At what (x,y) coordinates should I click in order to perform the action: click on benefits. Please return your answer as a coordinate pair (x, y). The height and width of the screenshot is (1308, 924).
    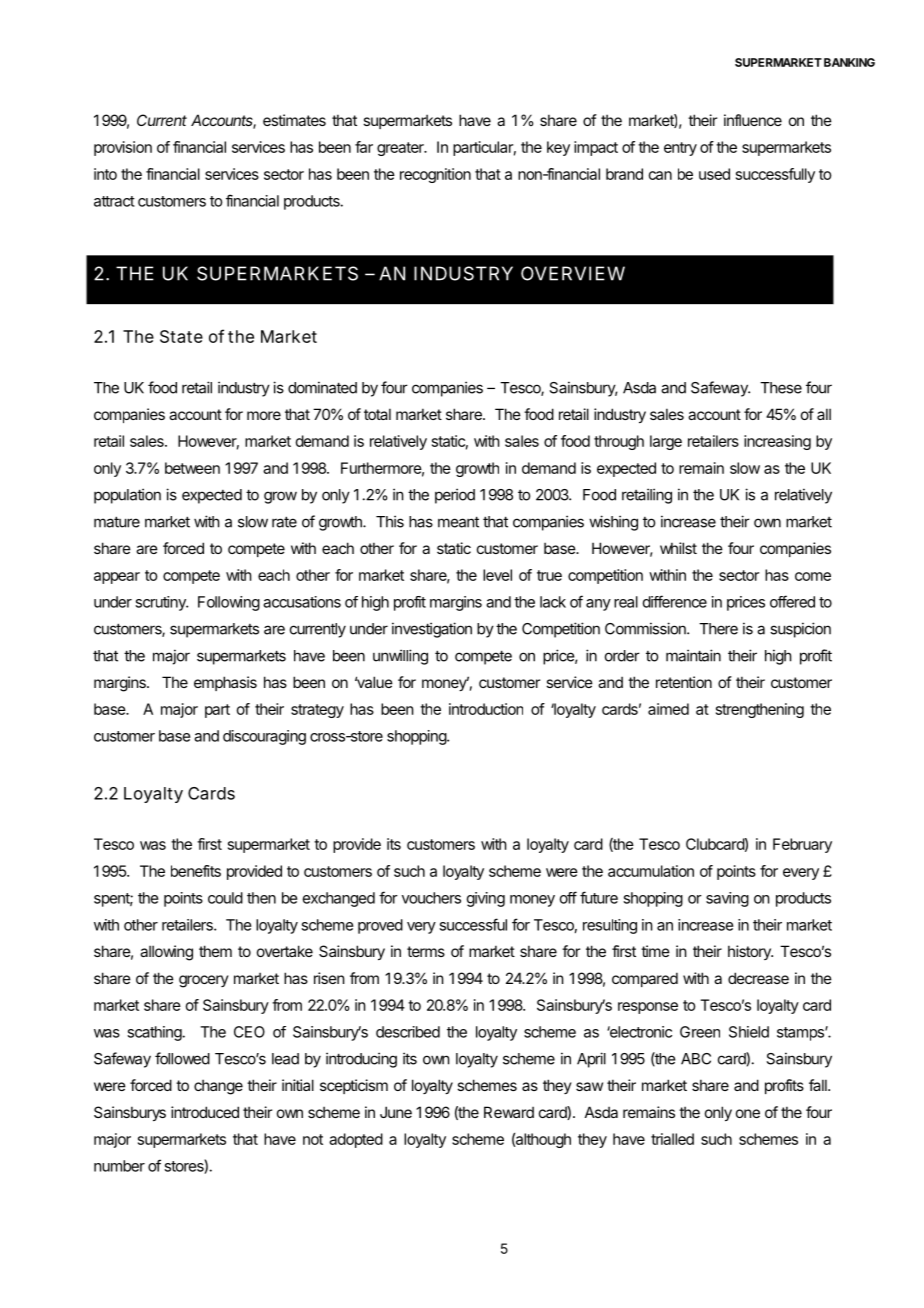
    Looking at the image, I should click on (196, 871).
